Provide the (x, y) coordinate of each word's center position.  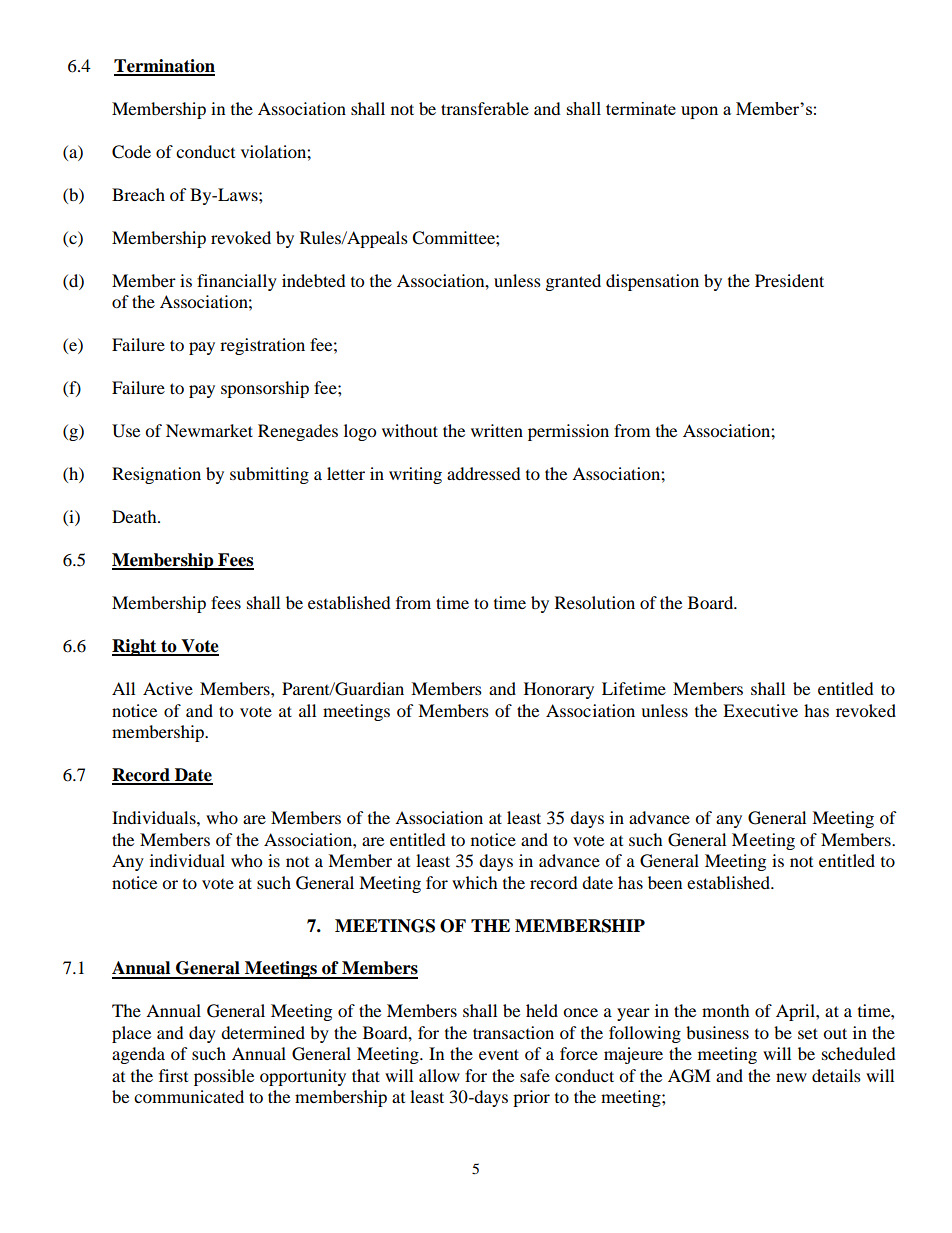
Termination (164, 67)
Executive (760, 710)
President (789, 280)
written (497, 430)
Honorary (559, 690)
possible (224, 1077)
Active (168, 688)
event (499, 1054)
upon (699, 112)
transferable (485, 108)
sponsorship (265, 389)
